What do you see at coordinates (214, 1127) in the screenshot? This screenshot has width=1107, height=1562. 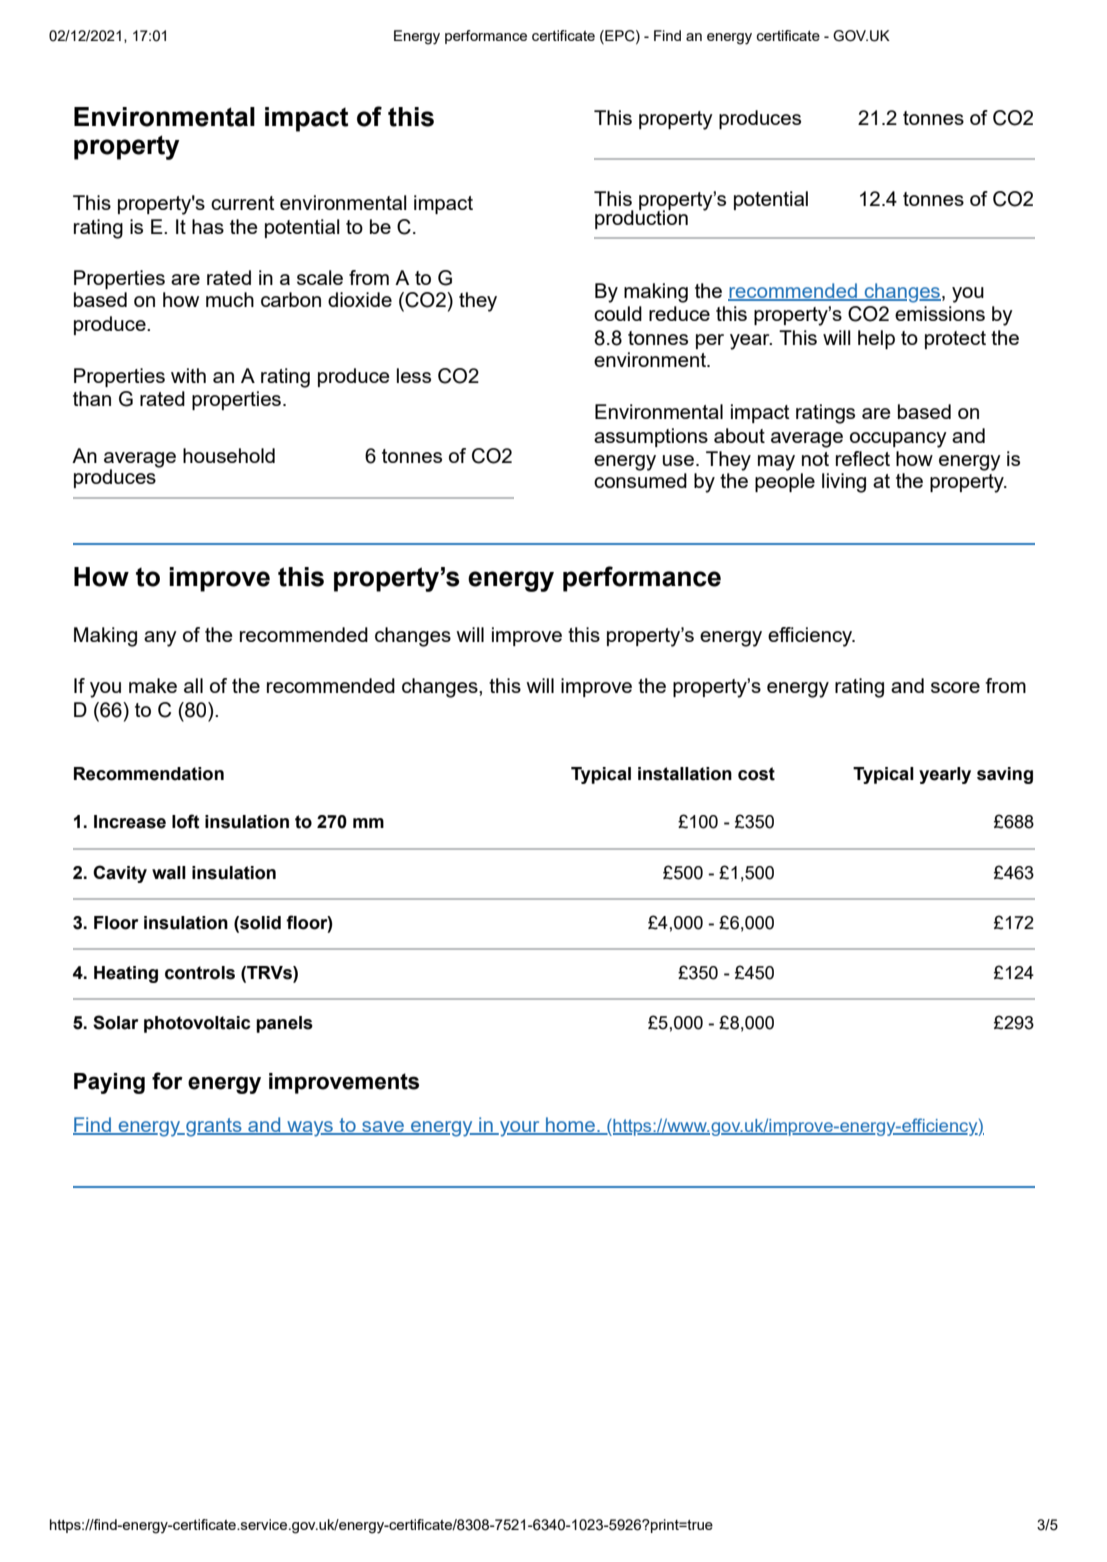 I see `grants` at bounding box center [214, 1127].
